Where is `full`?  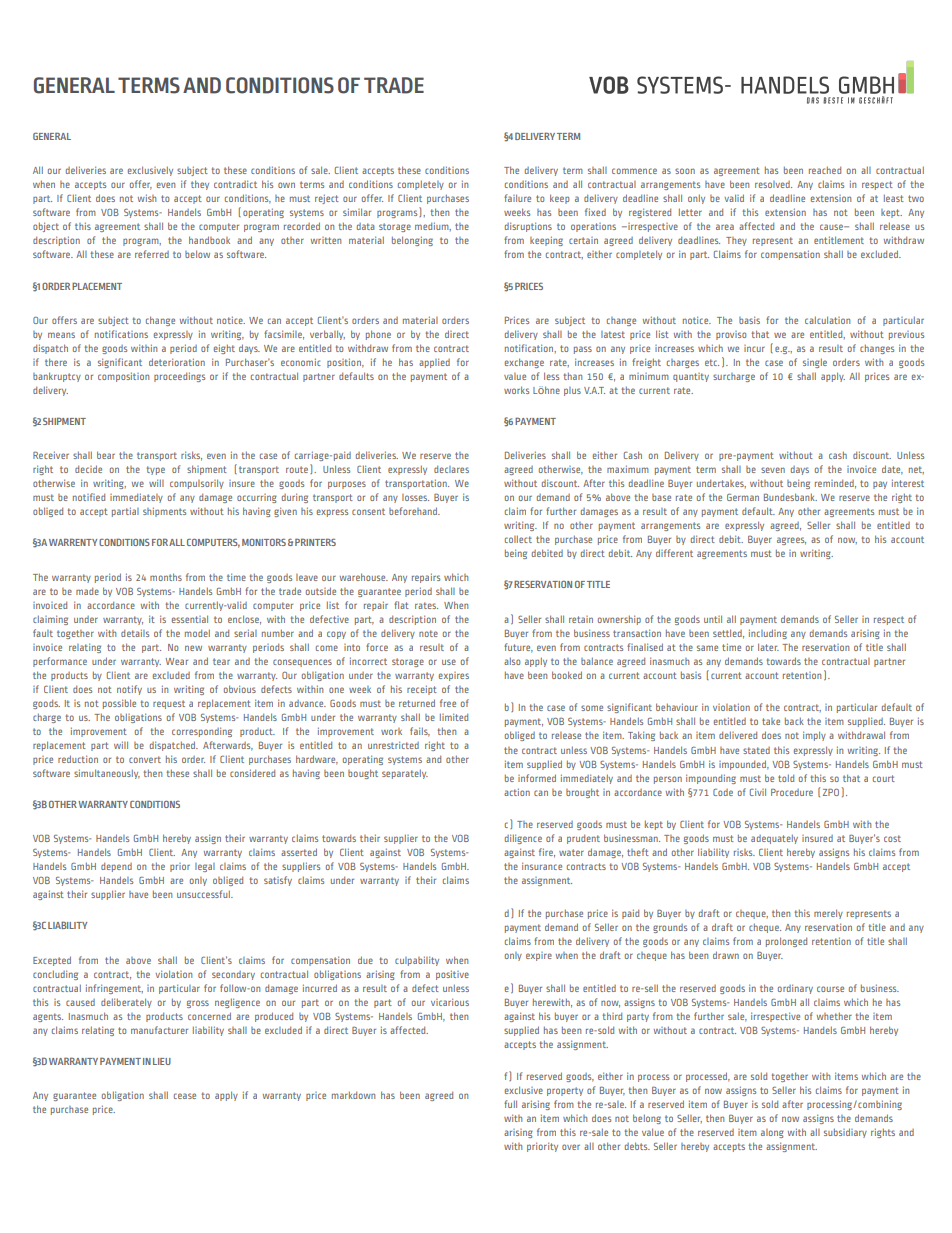
full is located at coordinates (510, 1104).
